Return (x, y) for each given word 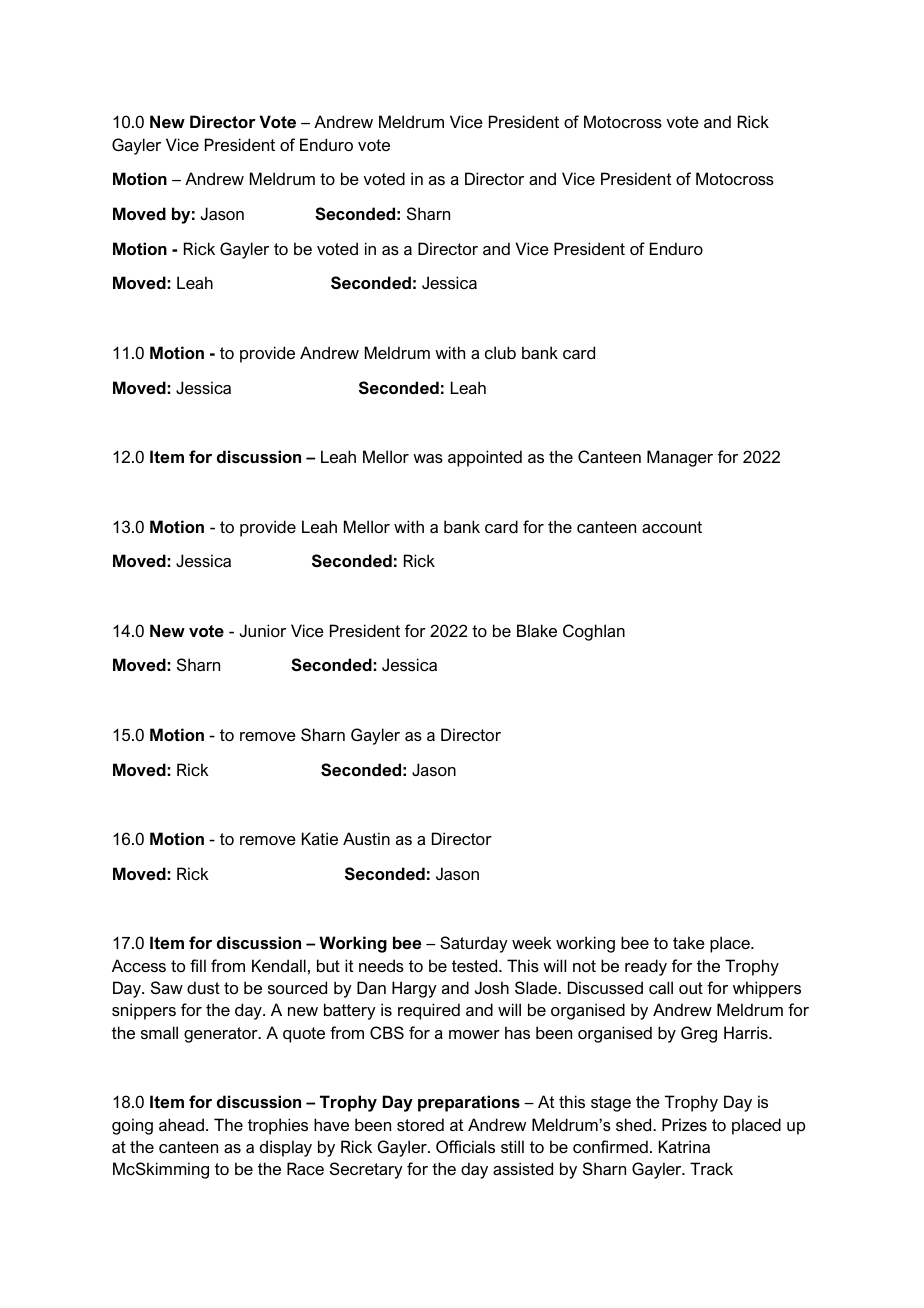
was (428, 458)
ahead (183, 1124)
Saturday (474, 944)
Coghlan (594, 632)
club (500, 352)
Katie (320, 838)
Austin (366, 838)
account (672, 527)
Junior (263, 630)
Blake (537, 630)
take (689, 942)
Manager (680, 458)
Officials (465, 1146)
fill (198, 965)
